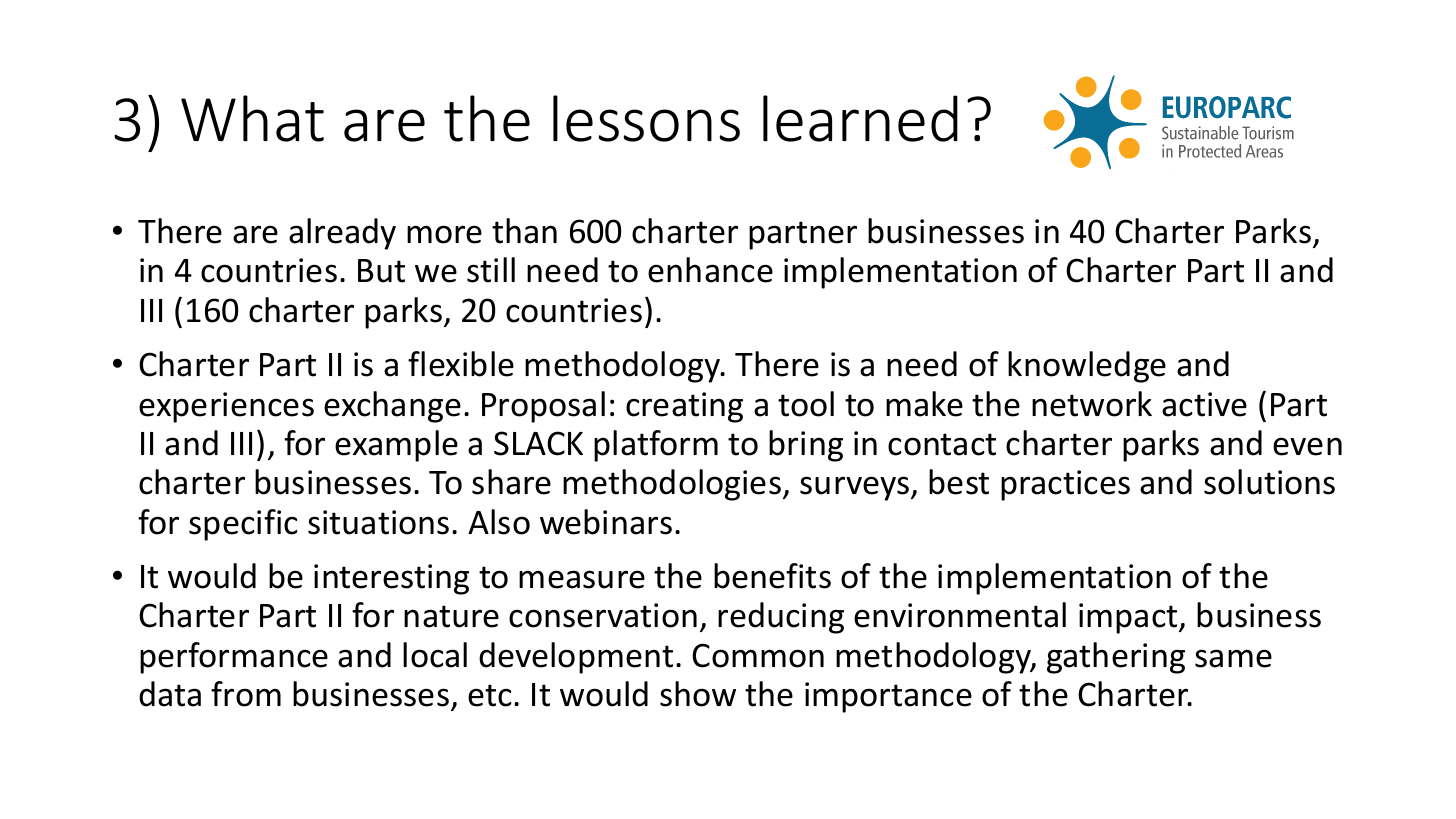  I want to click on show, so click(698, 694).
